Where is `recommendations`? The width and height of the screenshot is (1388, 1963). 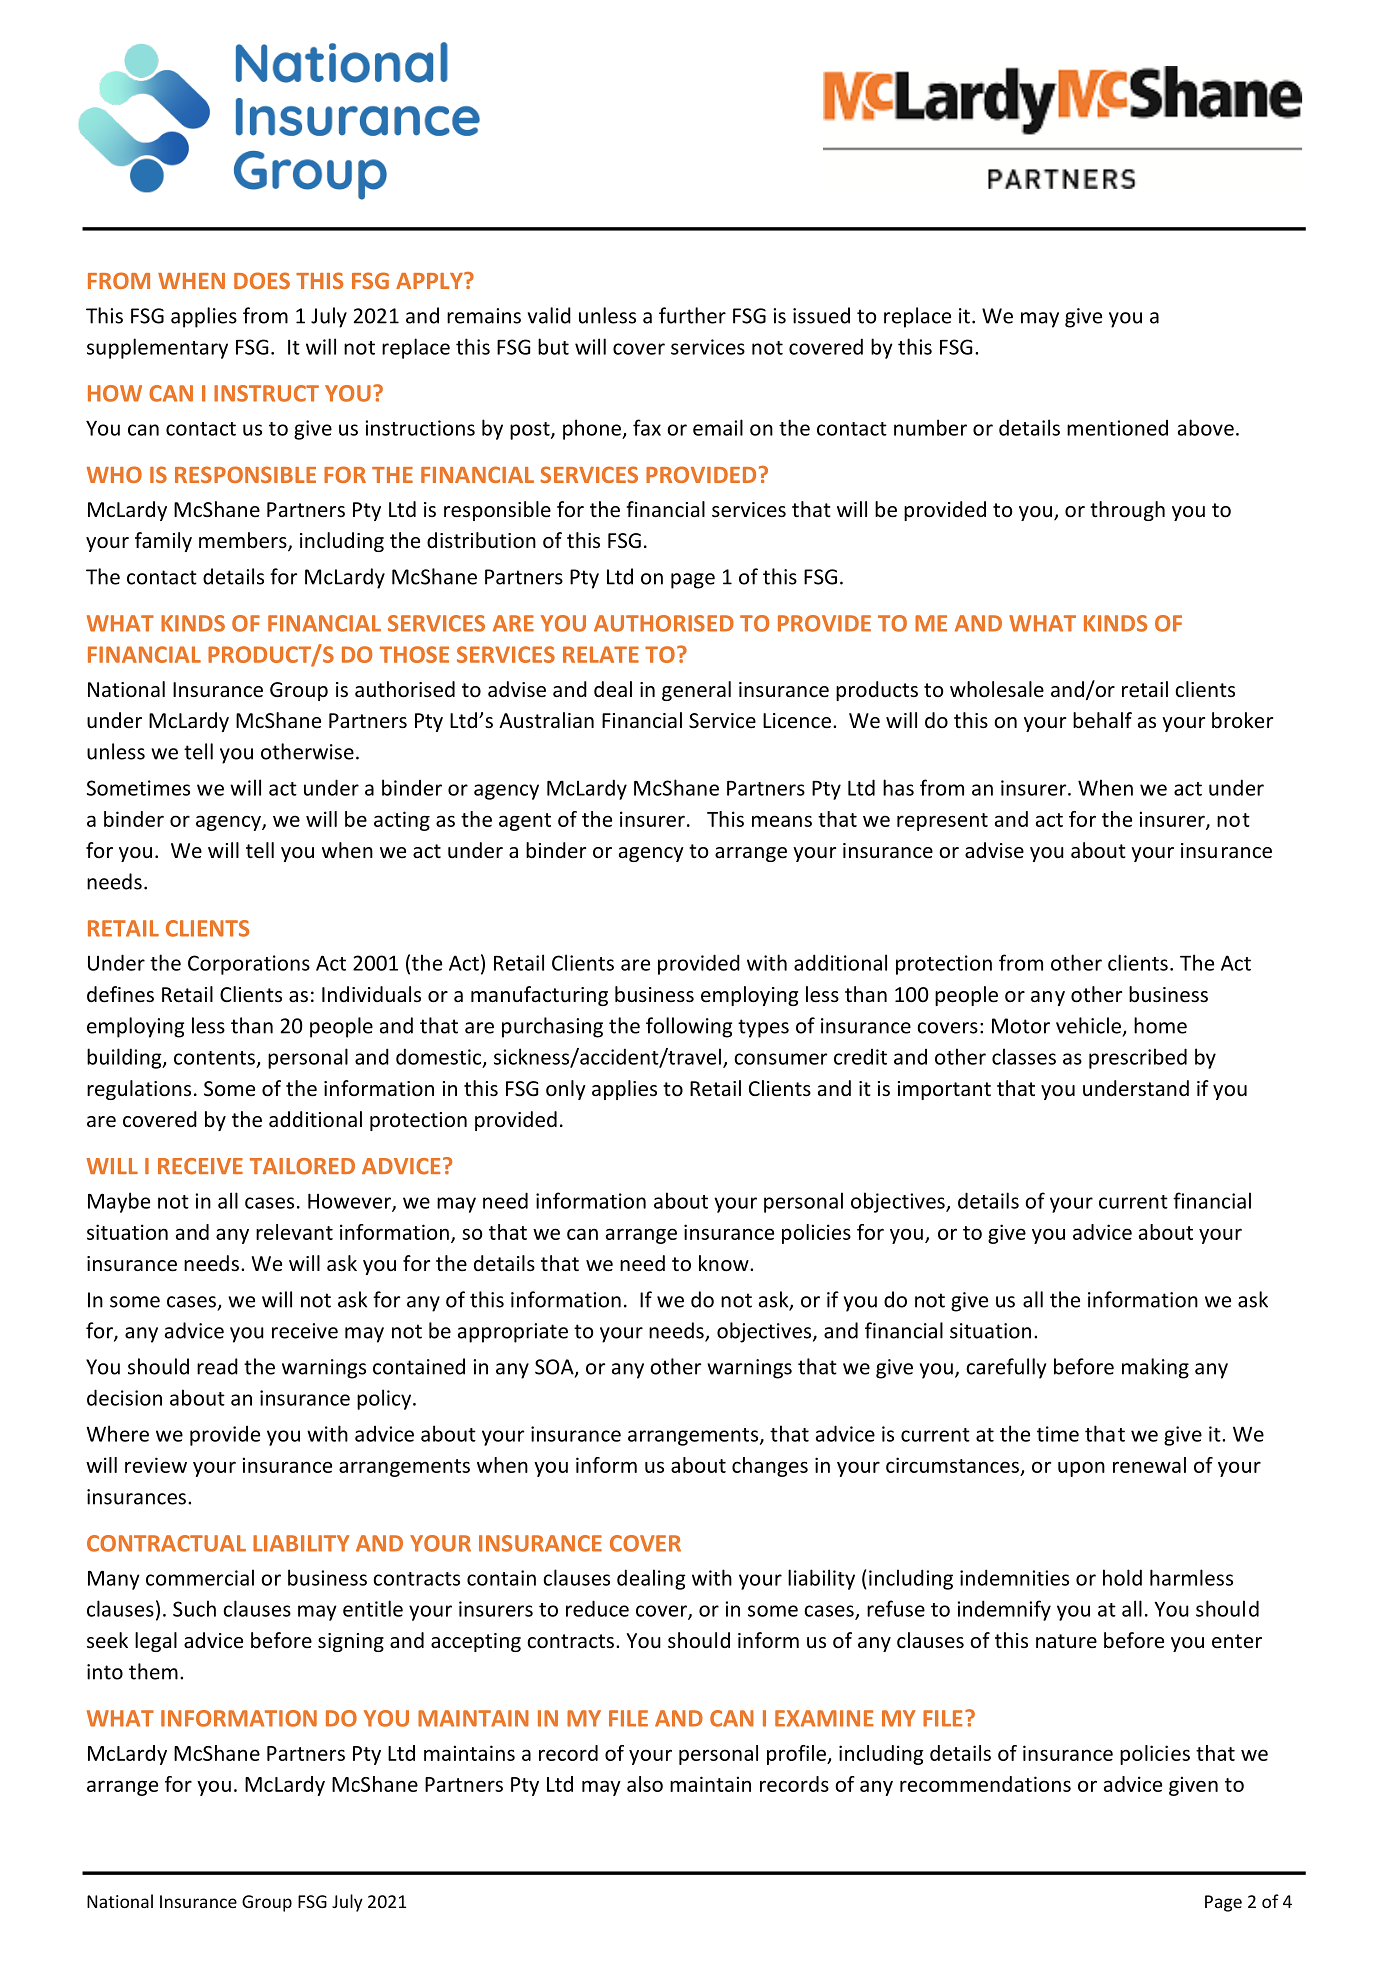
recommendations is located at coordinates (985, 1784).
